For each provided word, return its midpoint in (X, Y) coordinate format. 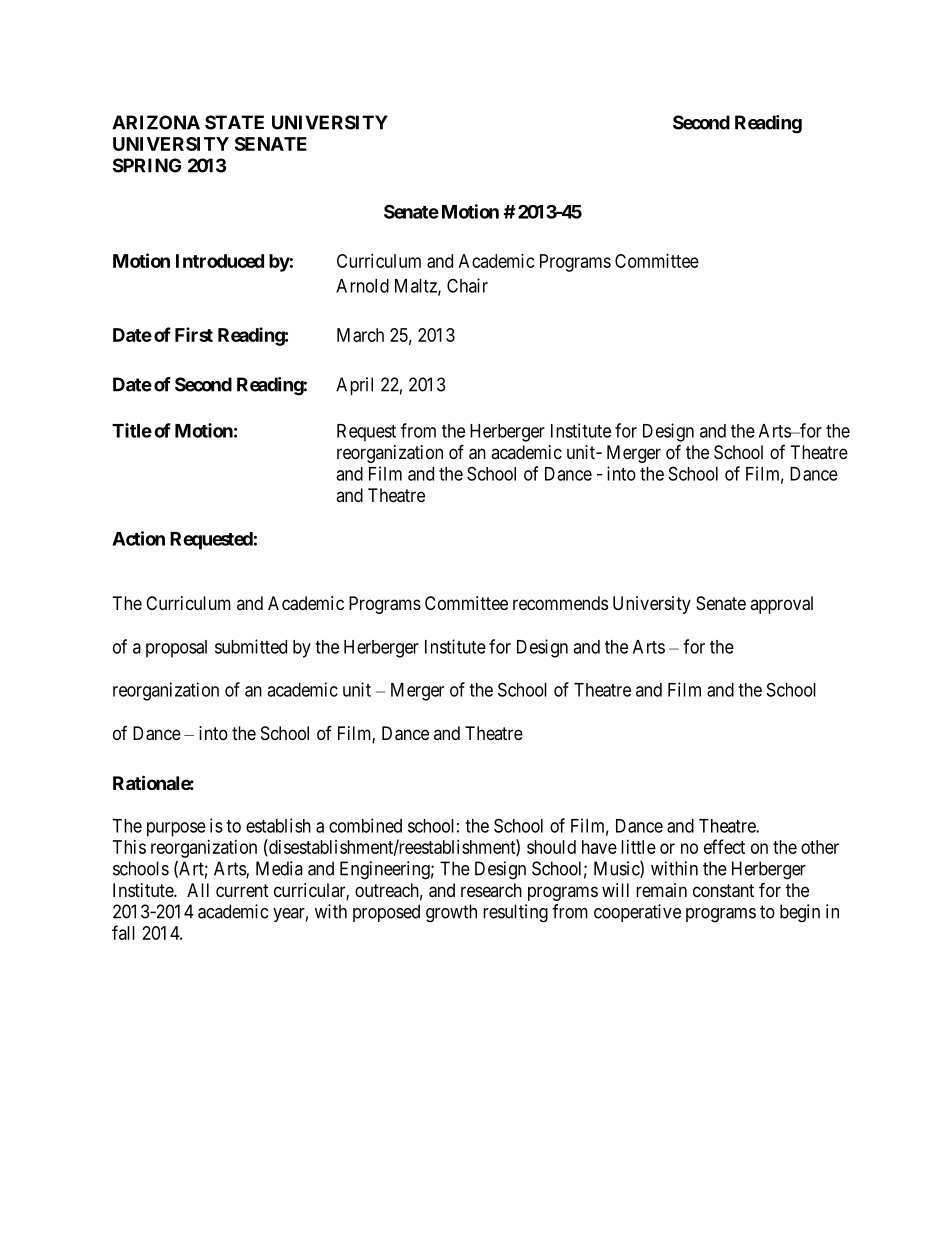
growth (451, 913)
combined (365, 825)
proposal (176, 649)
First (194, 334)
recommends (560, 603)
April (354, 386)
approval (781, 605)
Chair (467, 285)
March (360, 335)
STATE (234, 122)
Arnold (362, 286)
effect (724, 846)
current (242, 890)
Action (138, 538)
